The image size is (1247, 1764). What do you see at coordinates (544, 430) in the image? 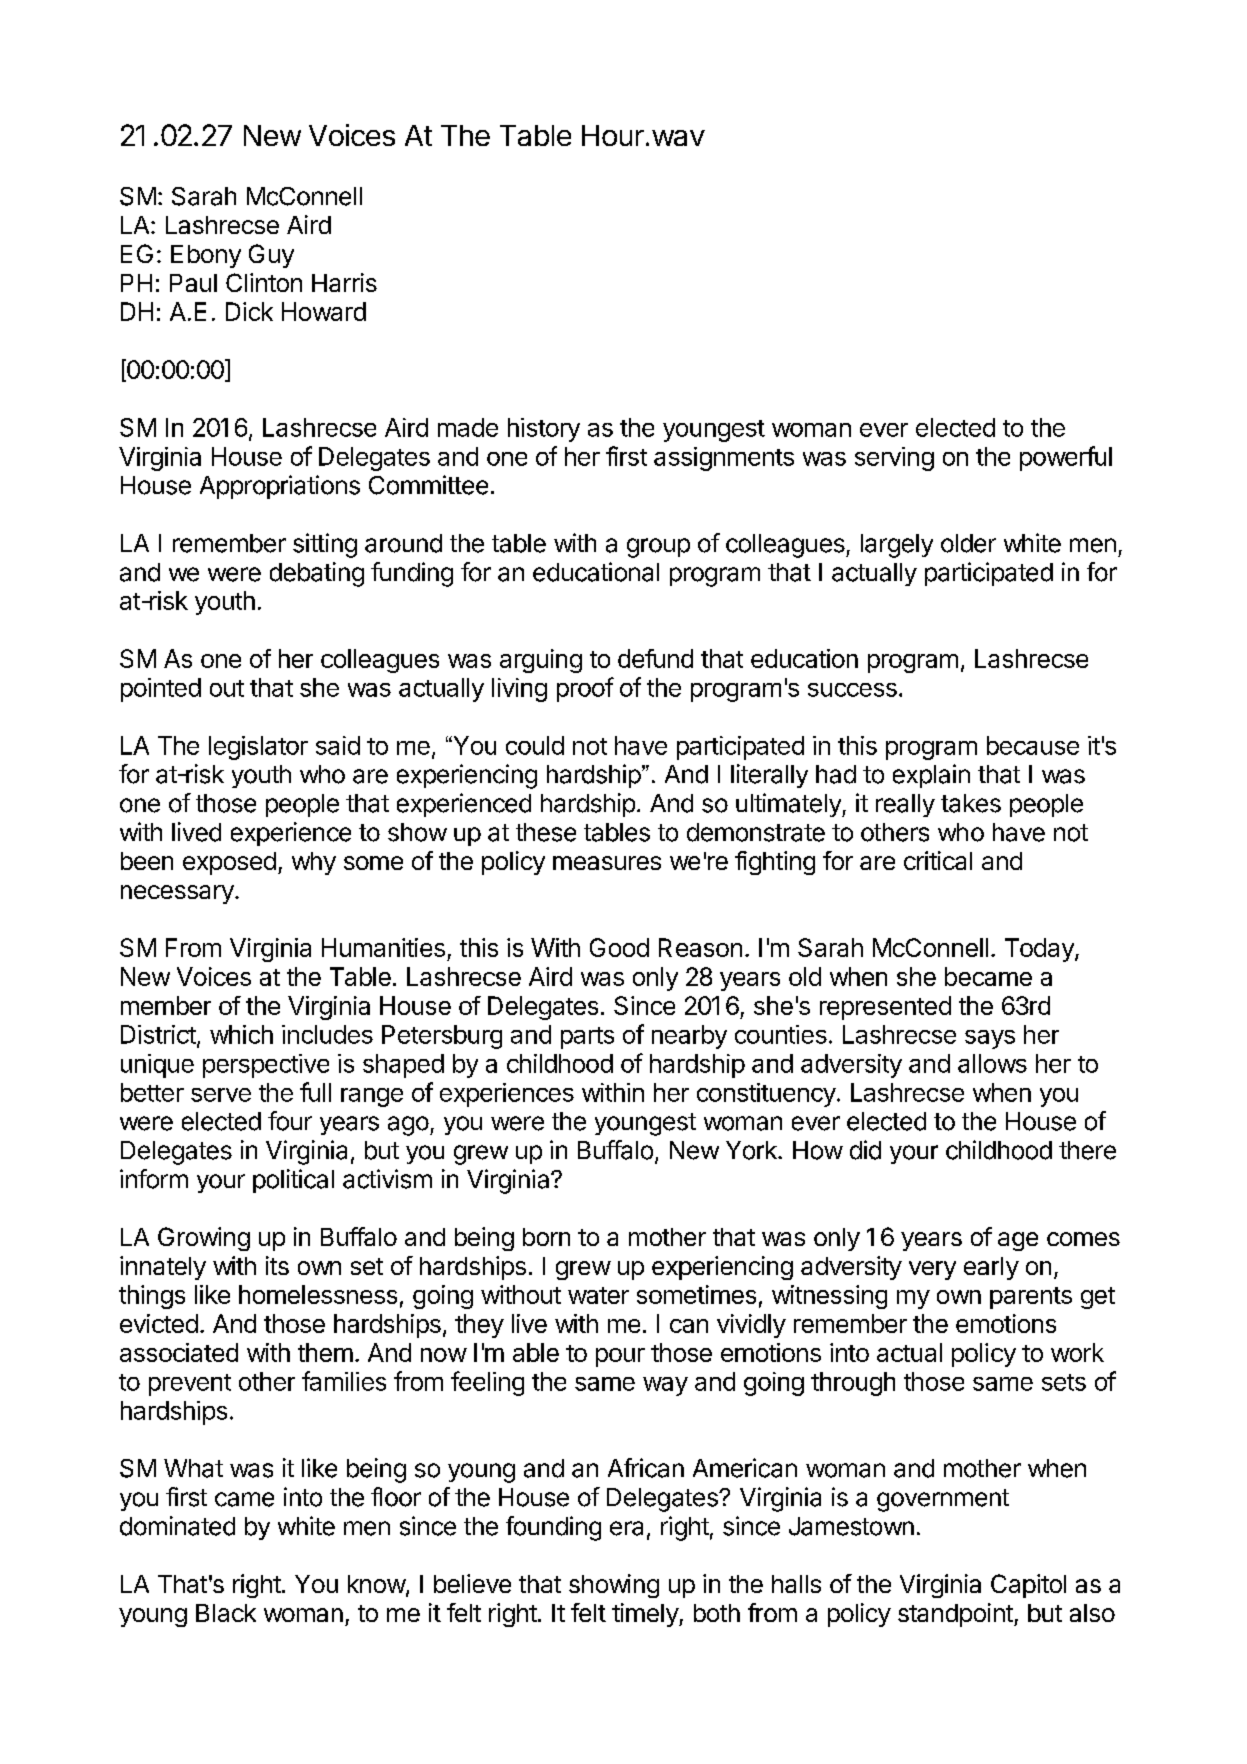
I see `history` at bounding box center [544, 430].
